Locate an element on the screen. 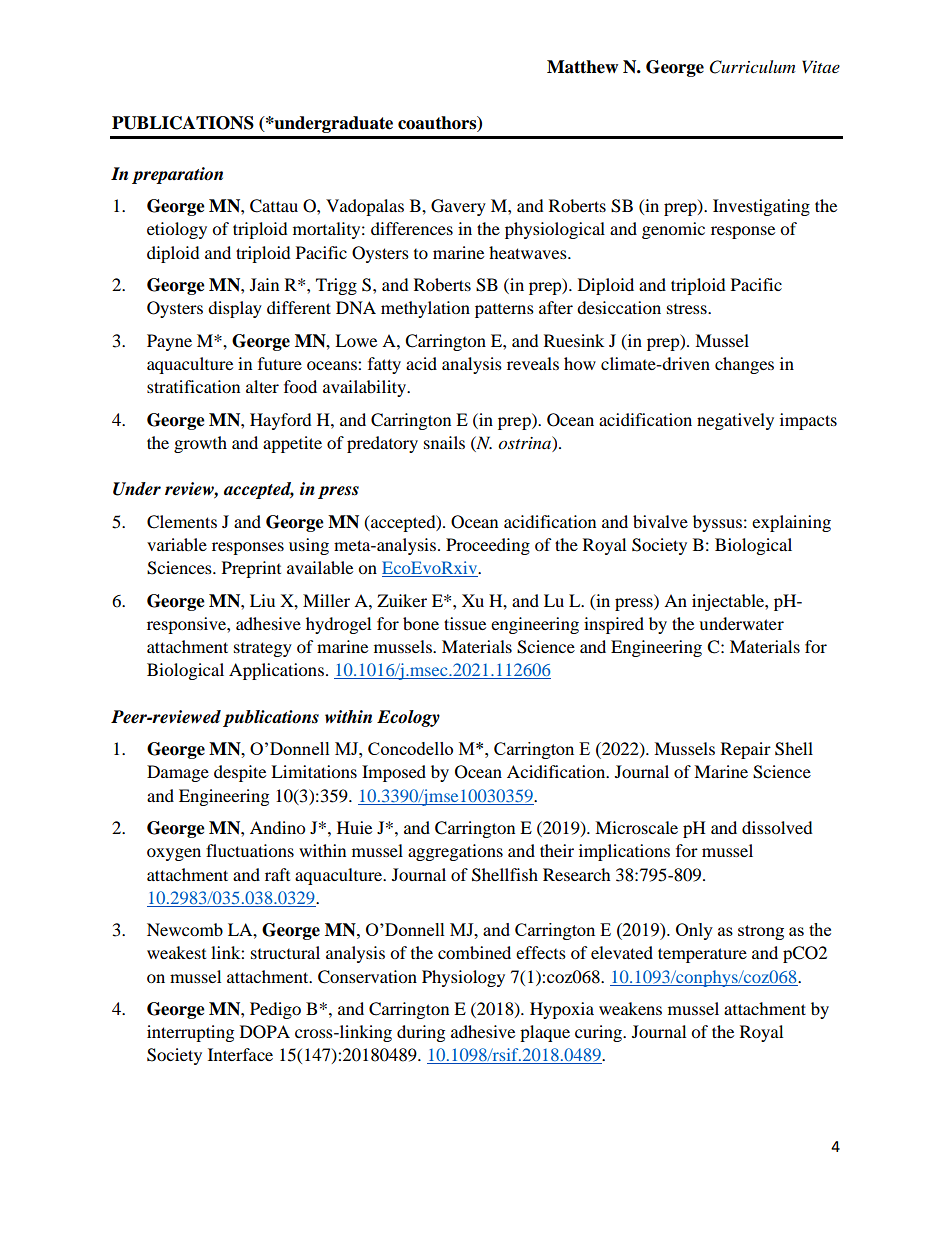 The width and height of the screenshot is (952, 1233). Curriculum is located at coordinates (752, 67).
